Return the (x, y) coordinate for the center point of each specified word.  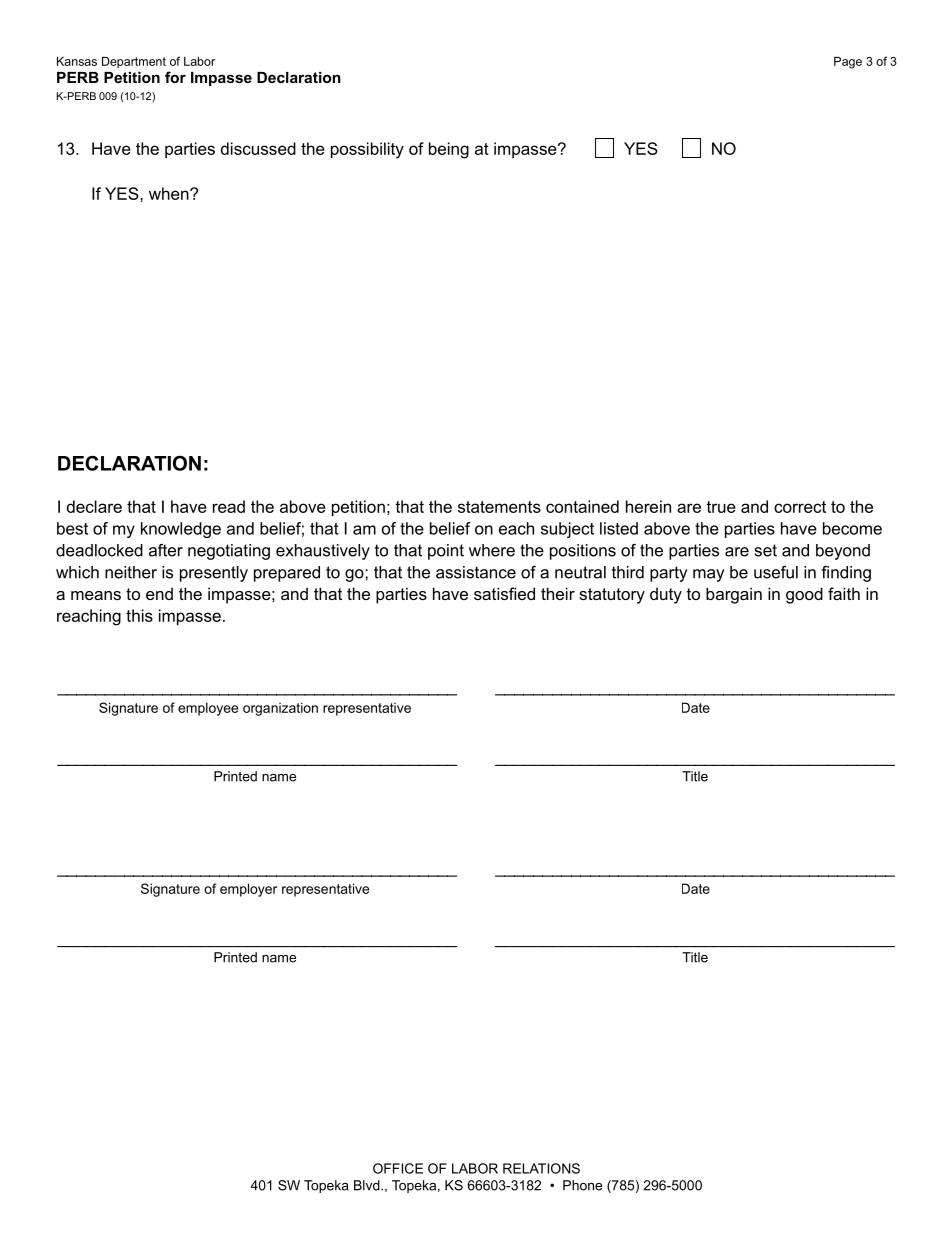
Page (848, 63)
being (449, 150)
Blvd (368, 1185)
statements (499, 507)
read (229, 506)
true (721, 507)
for (175, 77)
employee (208, 709)
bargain (734, 595)
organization (280, 709)
